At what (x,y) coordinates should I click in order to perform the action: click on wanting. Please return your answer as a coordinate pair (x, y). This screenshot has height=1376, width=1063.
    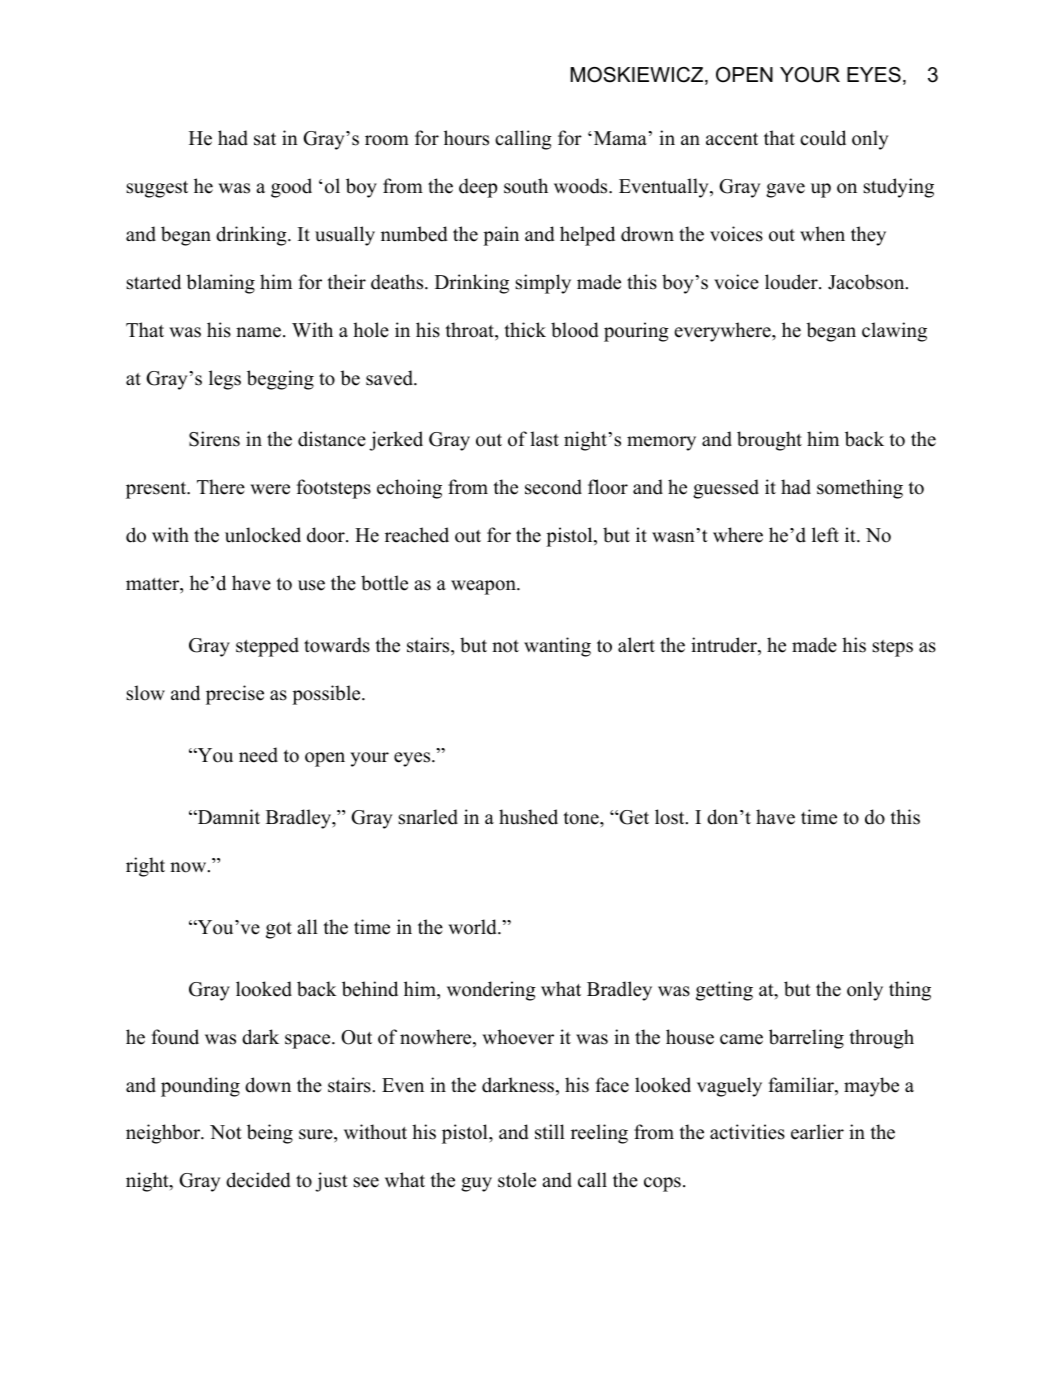
    Looking at the image, I should click on (557, 647).
